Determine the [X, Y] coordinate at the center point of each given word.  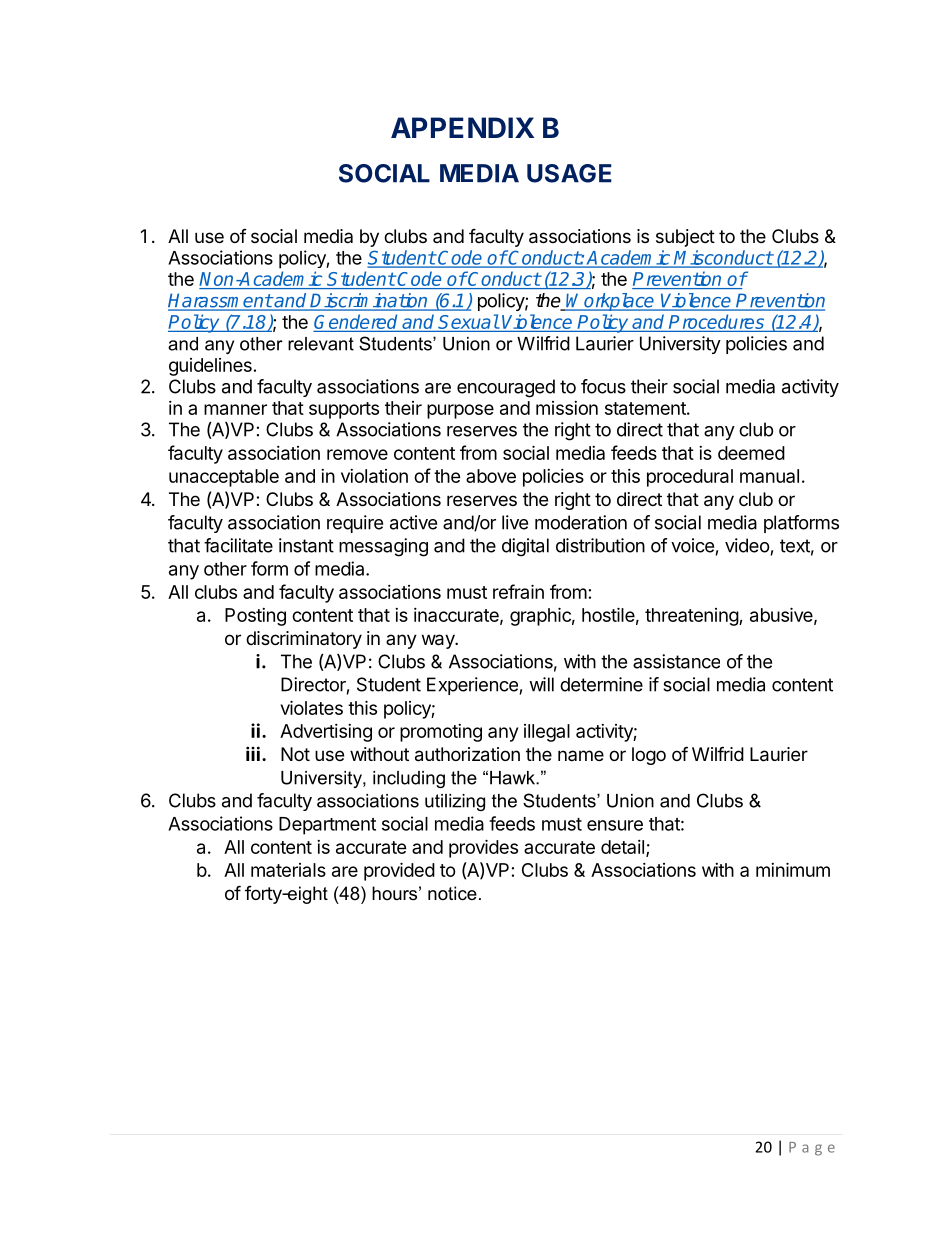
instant [306, 545]
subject [685, 238]
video [747, 545]
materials [288, 870]
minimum [793, 869]
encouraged [506, 388]
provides [483, 848]
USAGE [569, 173]
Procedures [716, 321]
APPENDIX [462, 127]
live [515, 522]
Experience [472, 686]
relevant [321, 344]
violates [312, 707]
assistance [676, 661]
